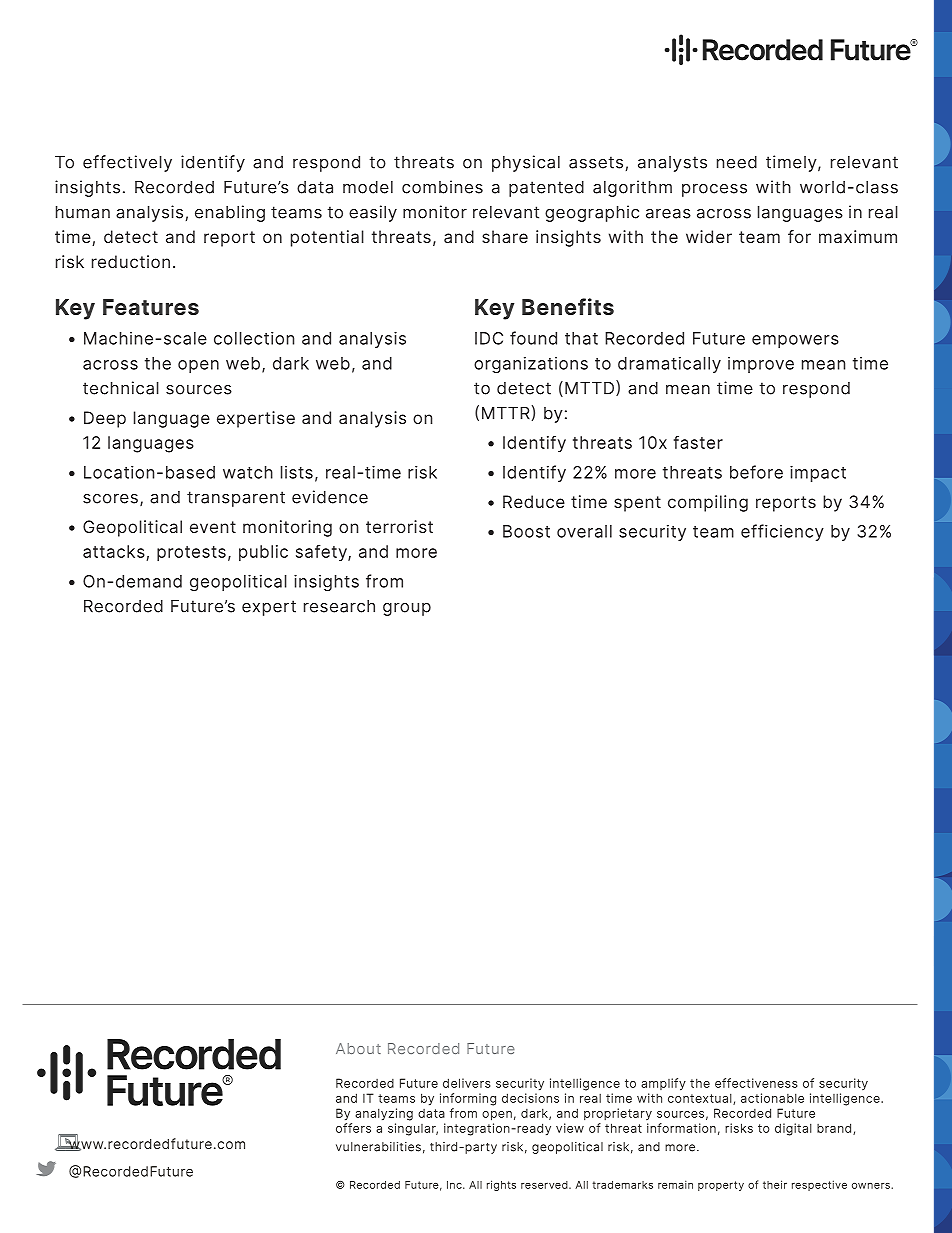 Image resolution: width=952 pixels, height=1233 pixels. Describe the element at coordinates (407, 609) in the screenshot. I see `group` at that location.
